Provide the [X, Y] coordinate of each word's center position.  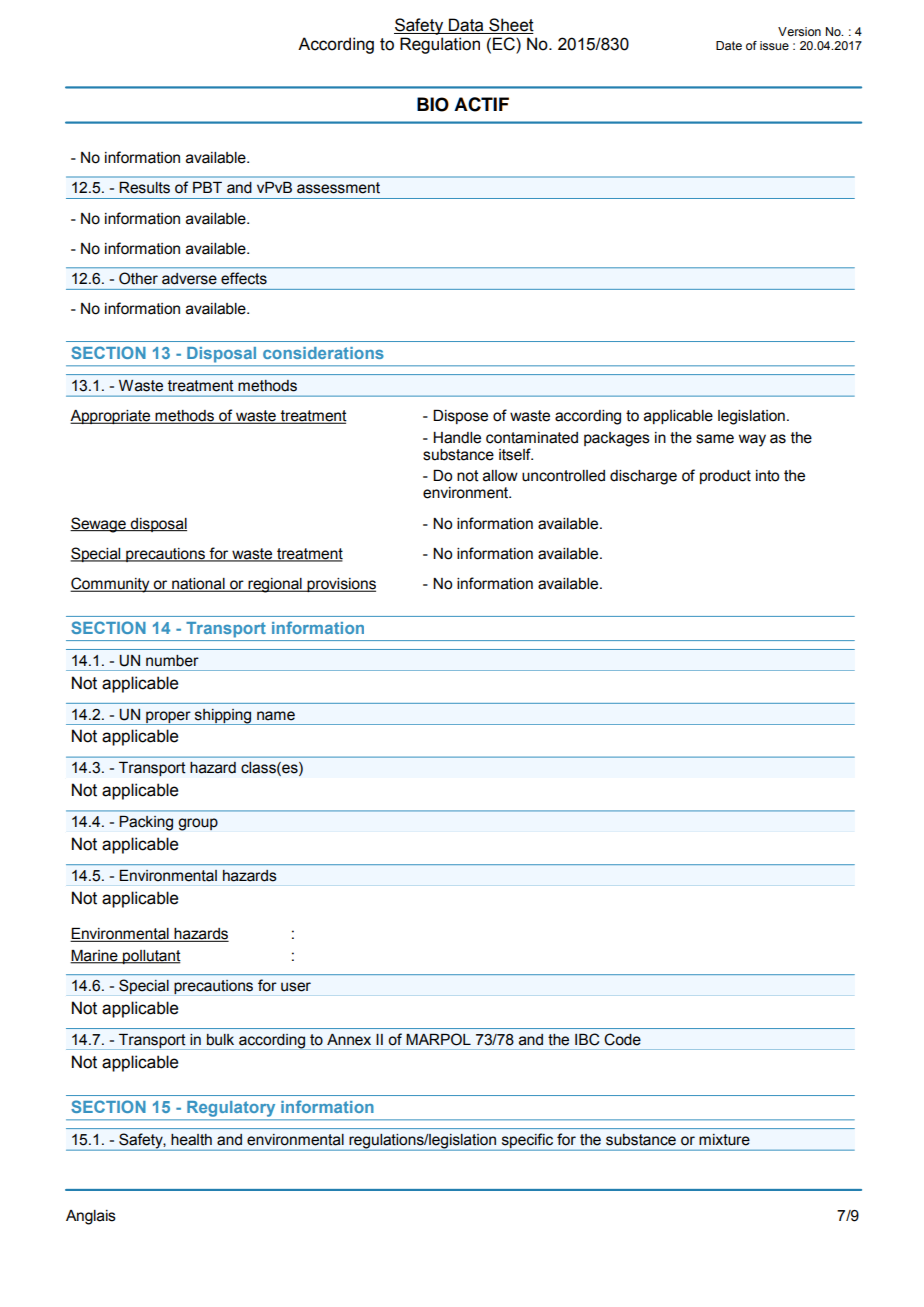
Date [729, 45]
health [191, 1140]
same [715, 439]
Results [144, 188]
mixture [724, 1140]
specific [527, 1142]
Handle [457, 438]
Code [622, 1039]
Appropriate [111, 417]
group [198, 824]
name [276, 716]
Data [466, 26]
